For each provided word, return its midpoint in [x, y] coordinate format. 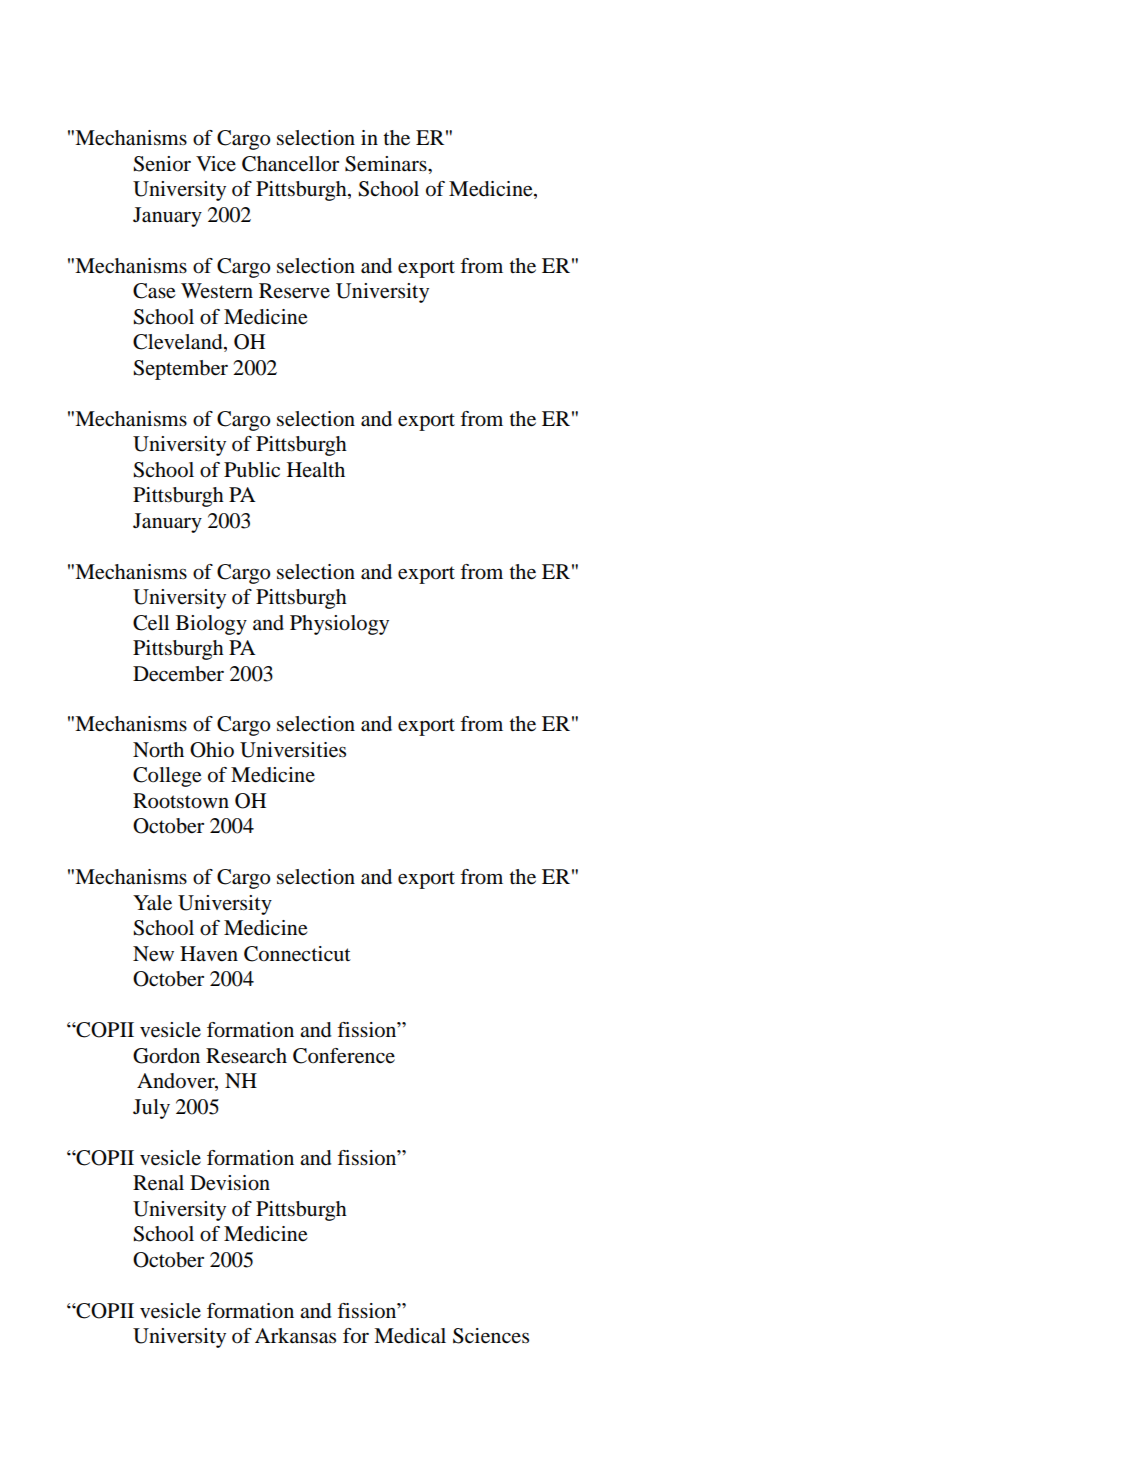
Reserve [294, 291]
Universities [293, 750]
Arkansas [295, 1336]
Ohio [212, 750]
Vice [216, 163]
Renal [158, 1183]
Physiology [339, 625]
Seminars [387, 164]
